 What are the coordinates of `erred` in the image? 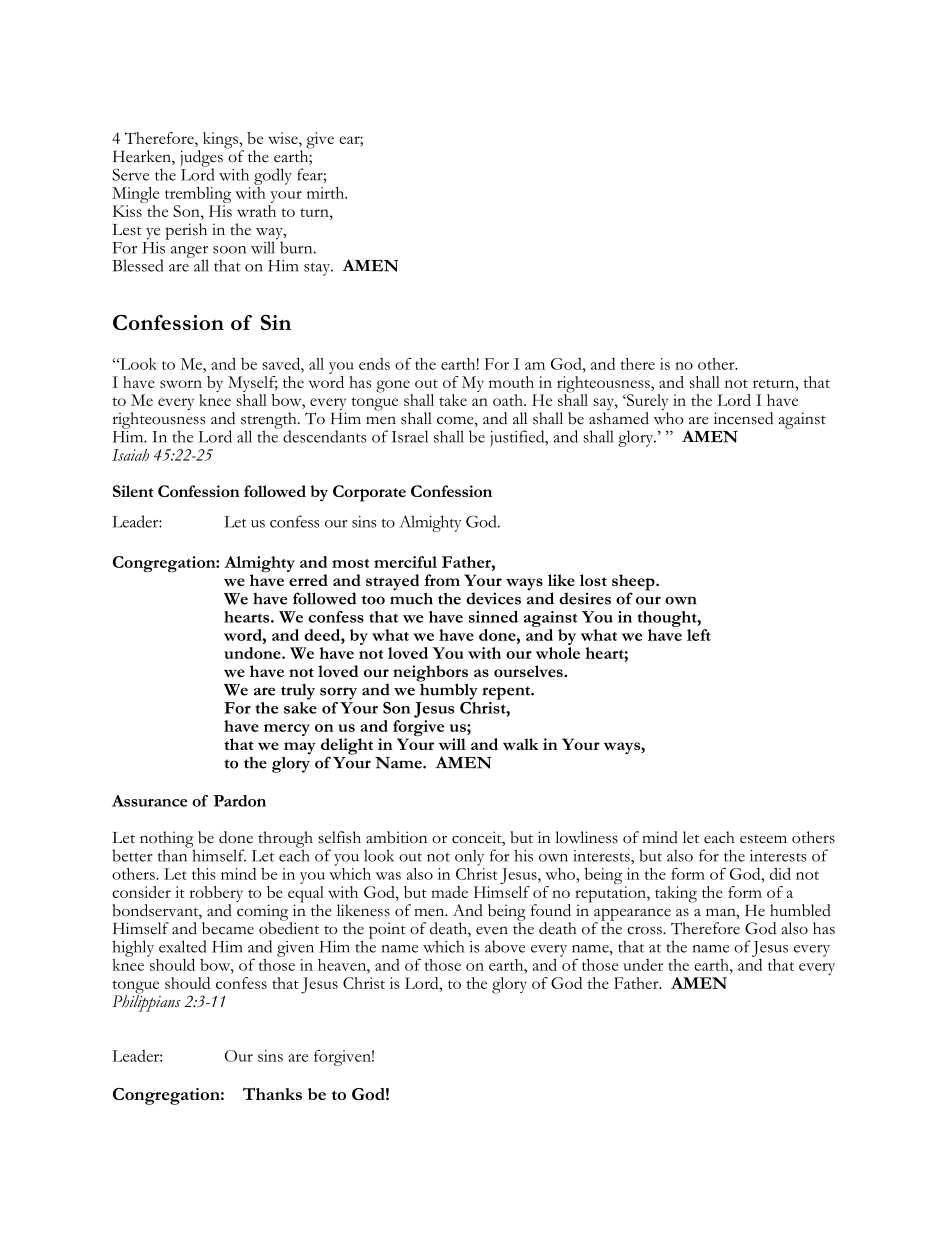 It's located at (308, 580).
